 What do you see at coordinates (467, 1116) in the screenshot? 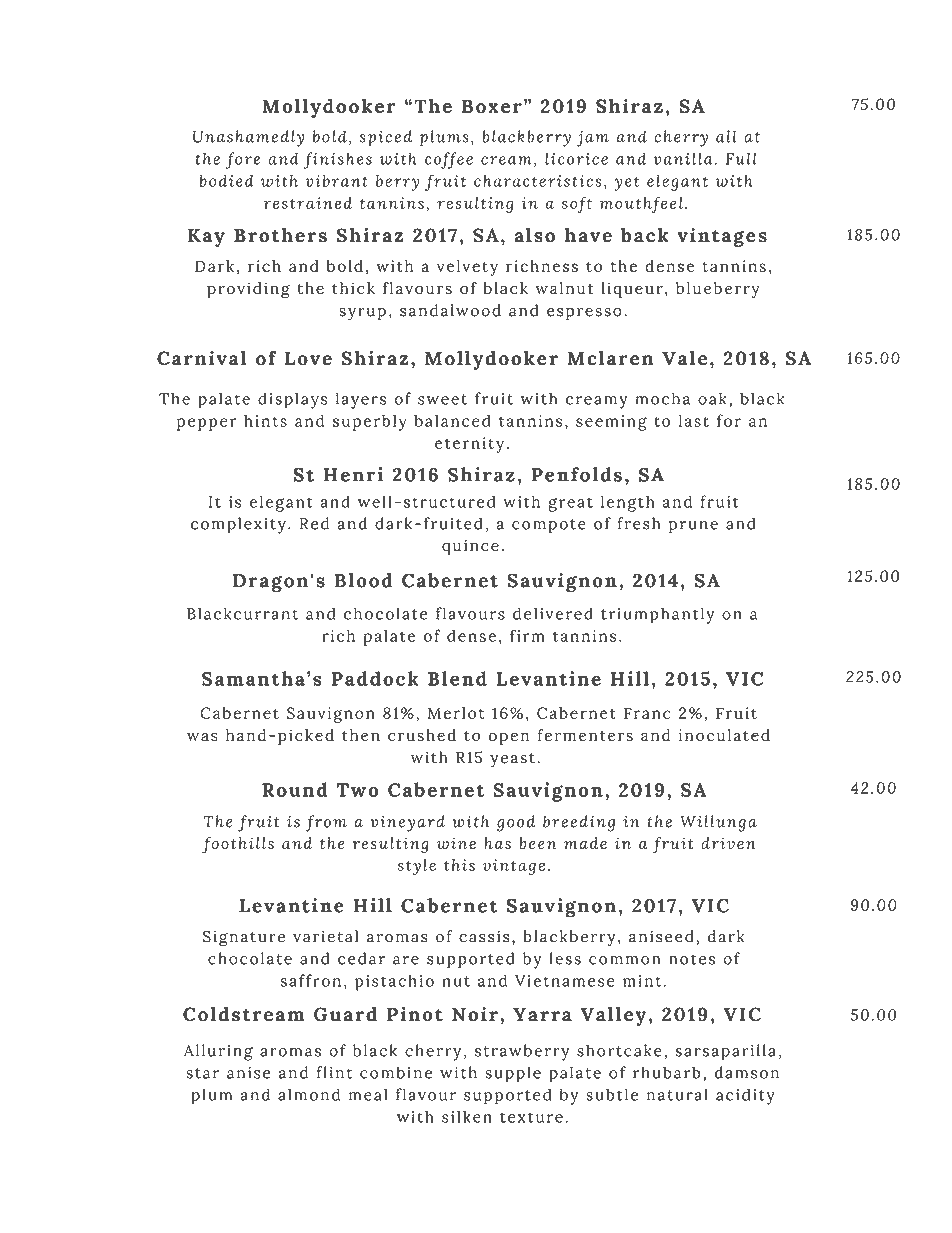
I see `silken` at bounding box center [467, 1116].
